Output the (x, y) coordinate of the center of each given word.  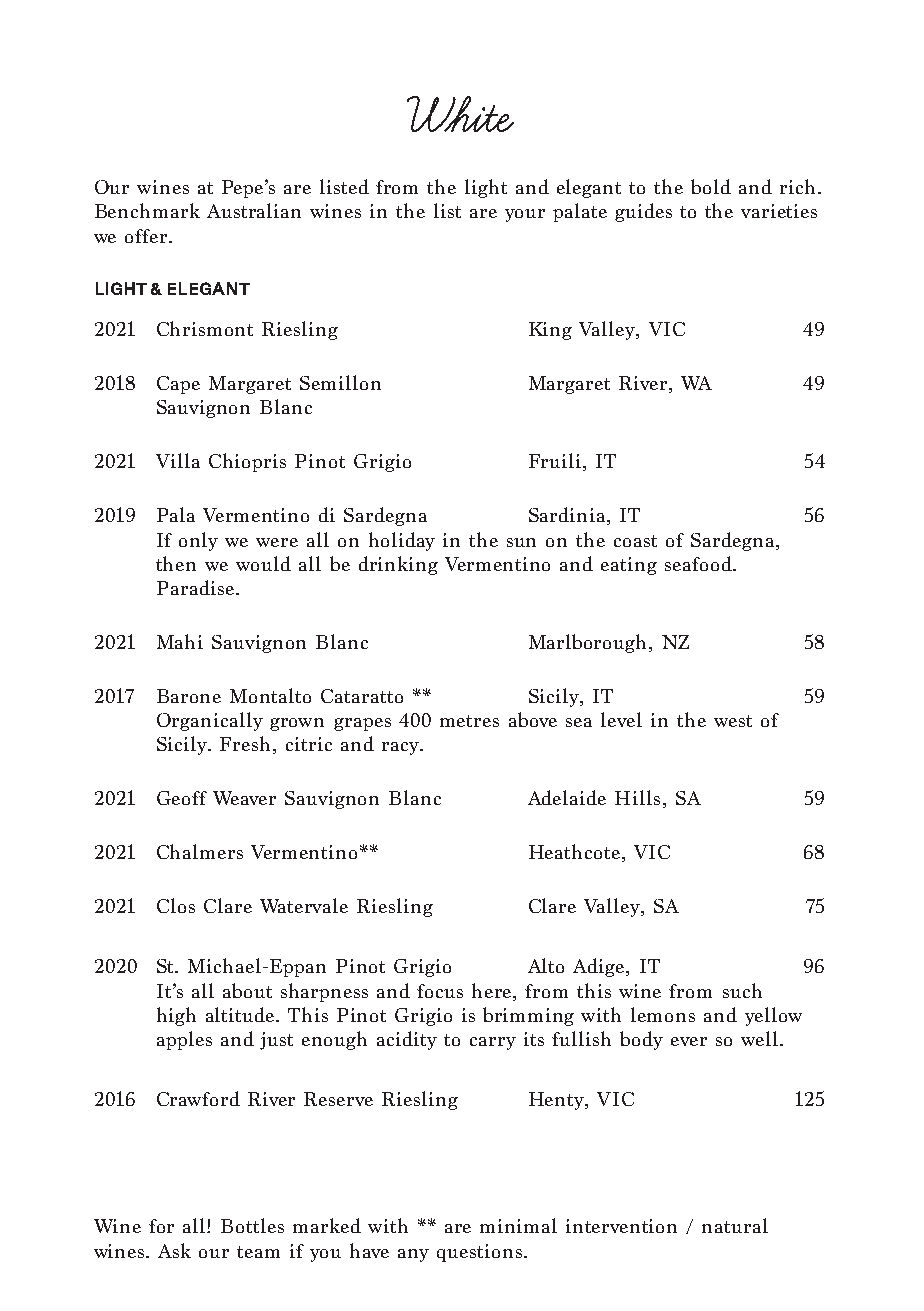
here (493, 990)
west (733, 721)
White (460, 114)
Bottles (252, 1225)
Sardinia (567, 514)
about (247, 990)
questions (481, 1253)
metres (469, 721)
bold (711, 186)
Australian (254, 210)
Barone (189, 696)
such (742, 990)
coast (635, 541)
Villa (178, 460)
